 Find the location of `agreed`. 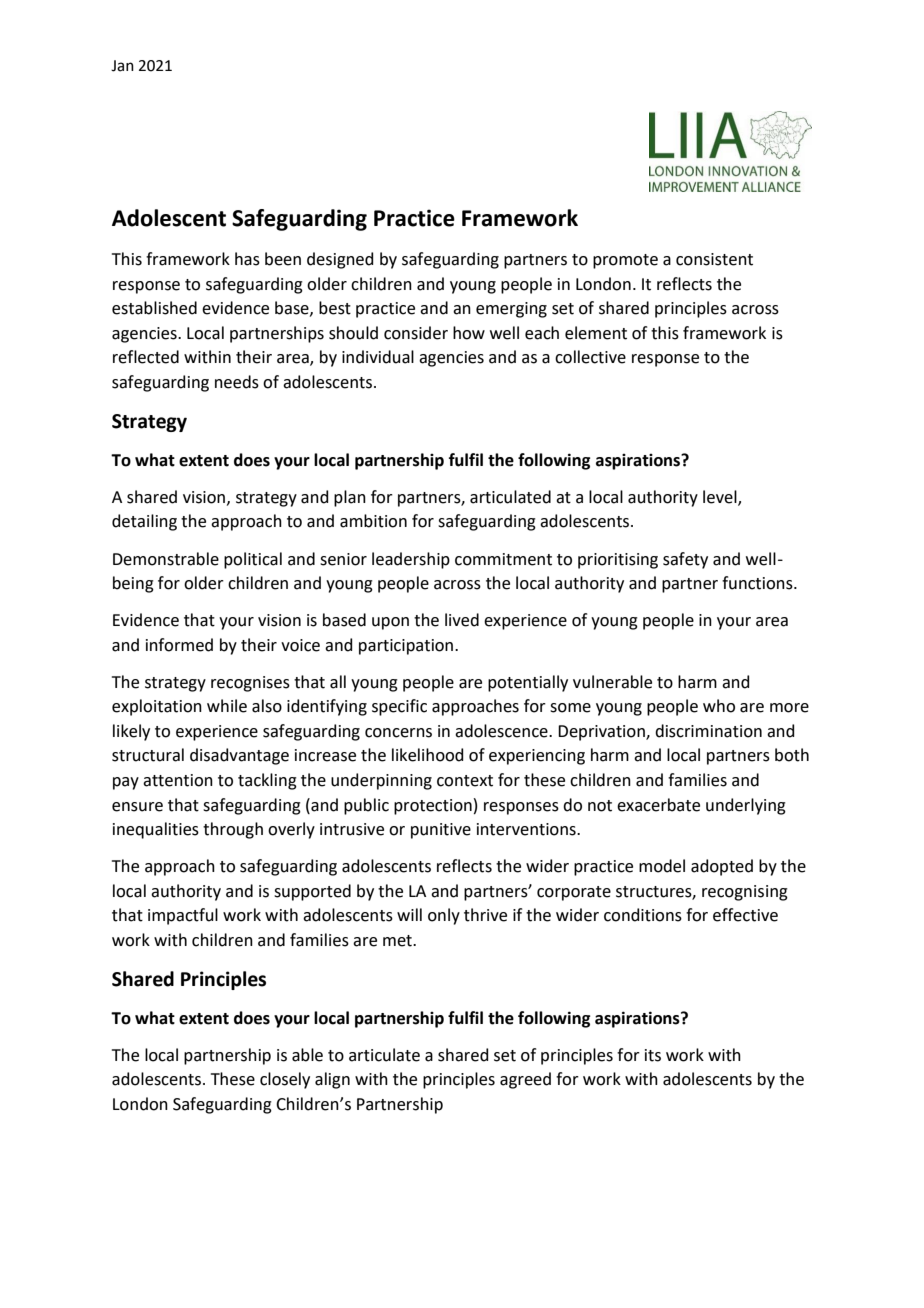

agreed is located at coordinates (525, 1080).
